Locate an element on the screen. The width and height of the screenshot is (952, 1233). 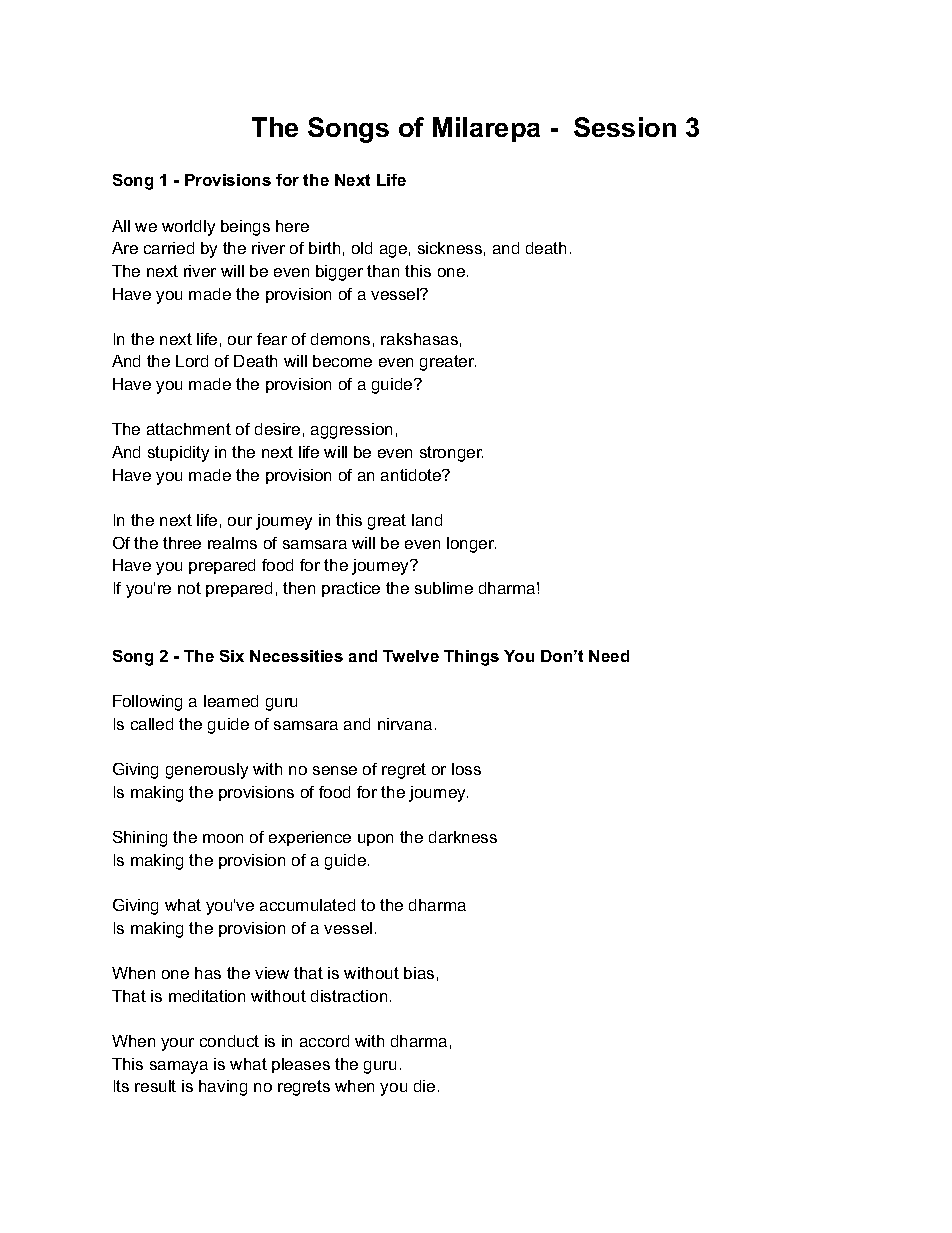
old is located at coordinates (362, 248).
